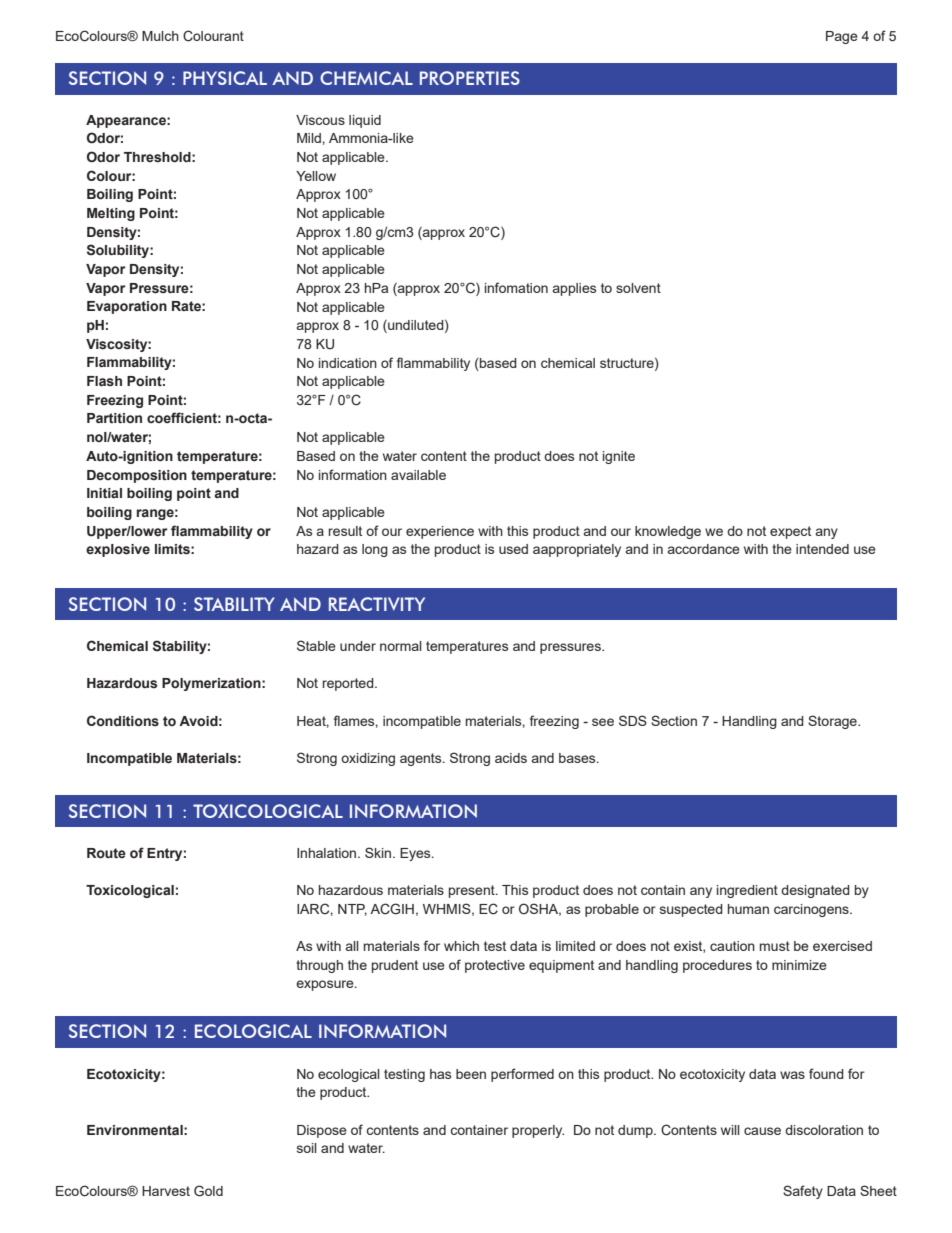  What do you see at coordinates (208, 1190) in the document?
I see `Gold` at bounding box center [208, 1190].
